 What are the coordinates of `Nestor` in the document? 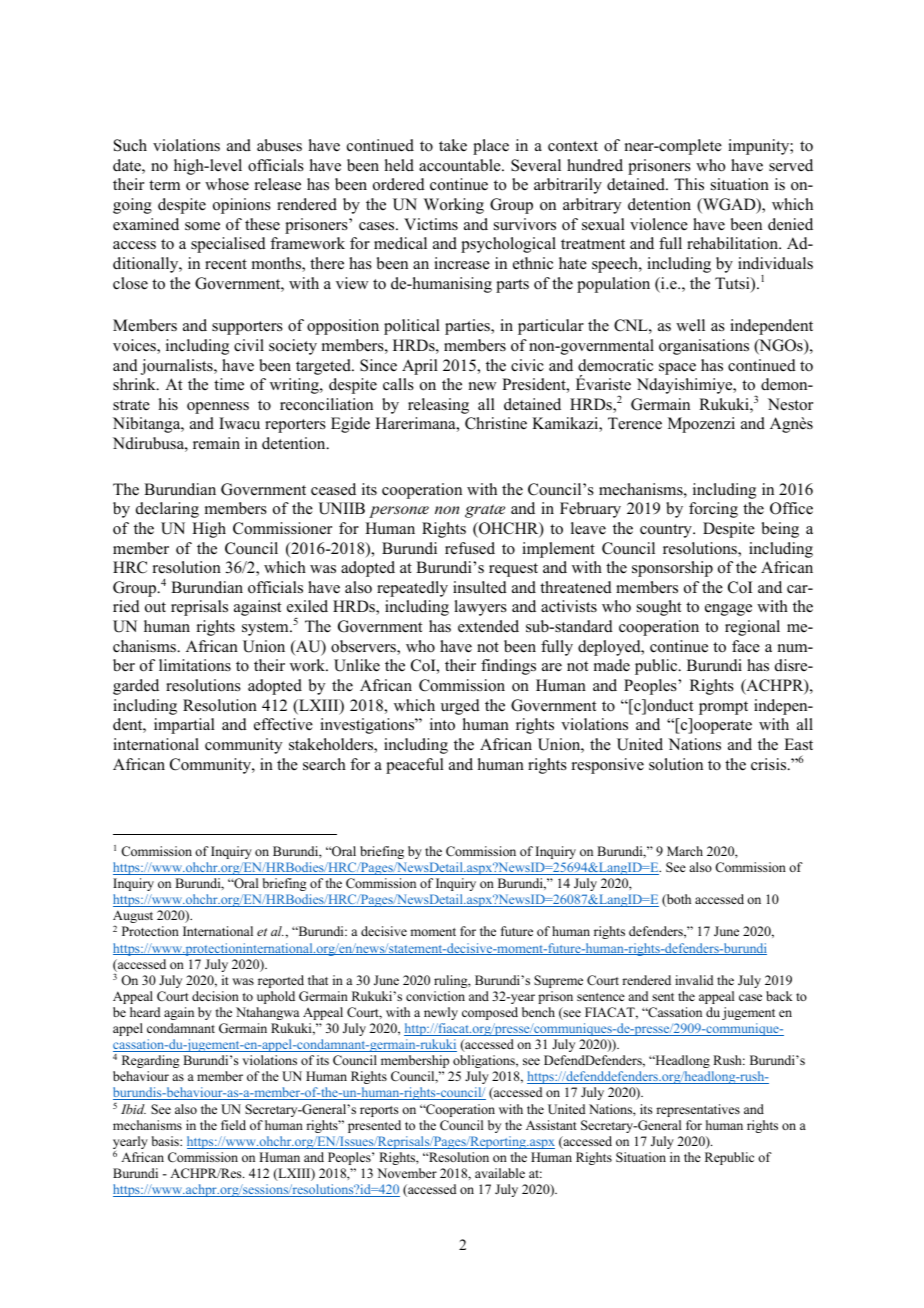 It's located at (790, 404).
